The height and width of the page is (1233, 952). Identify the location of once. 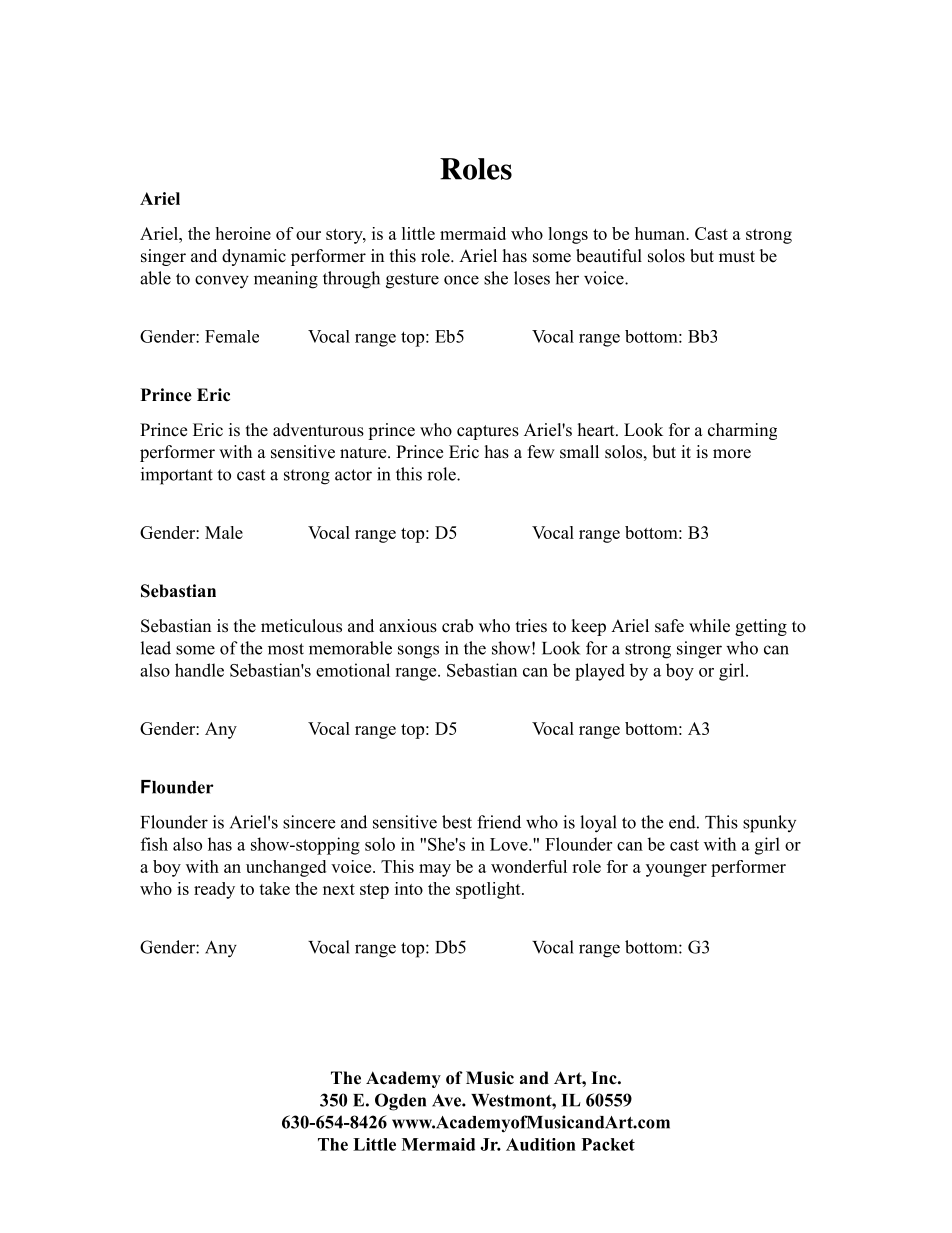
(461, 280).
